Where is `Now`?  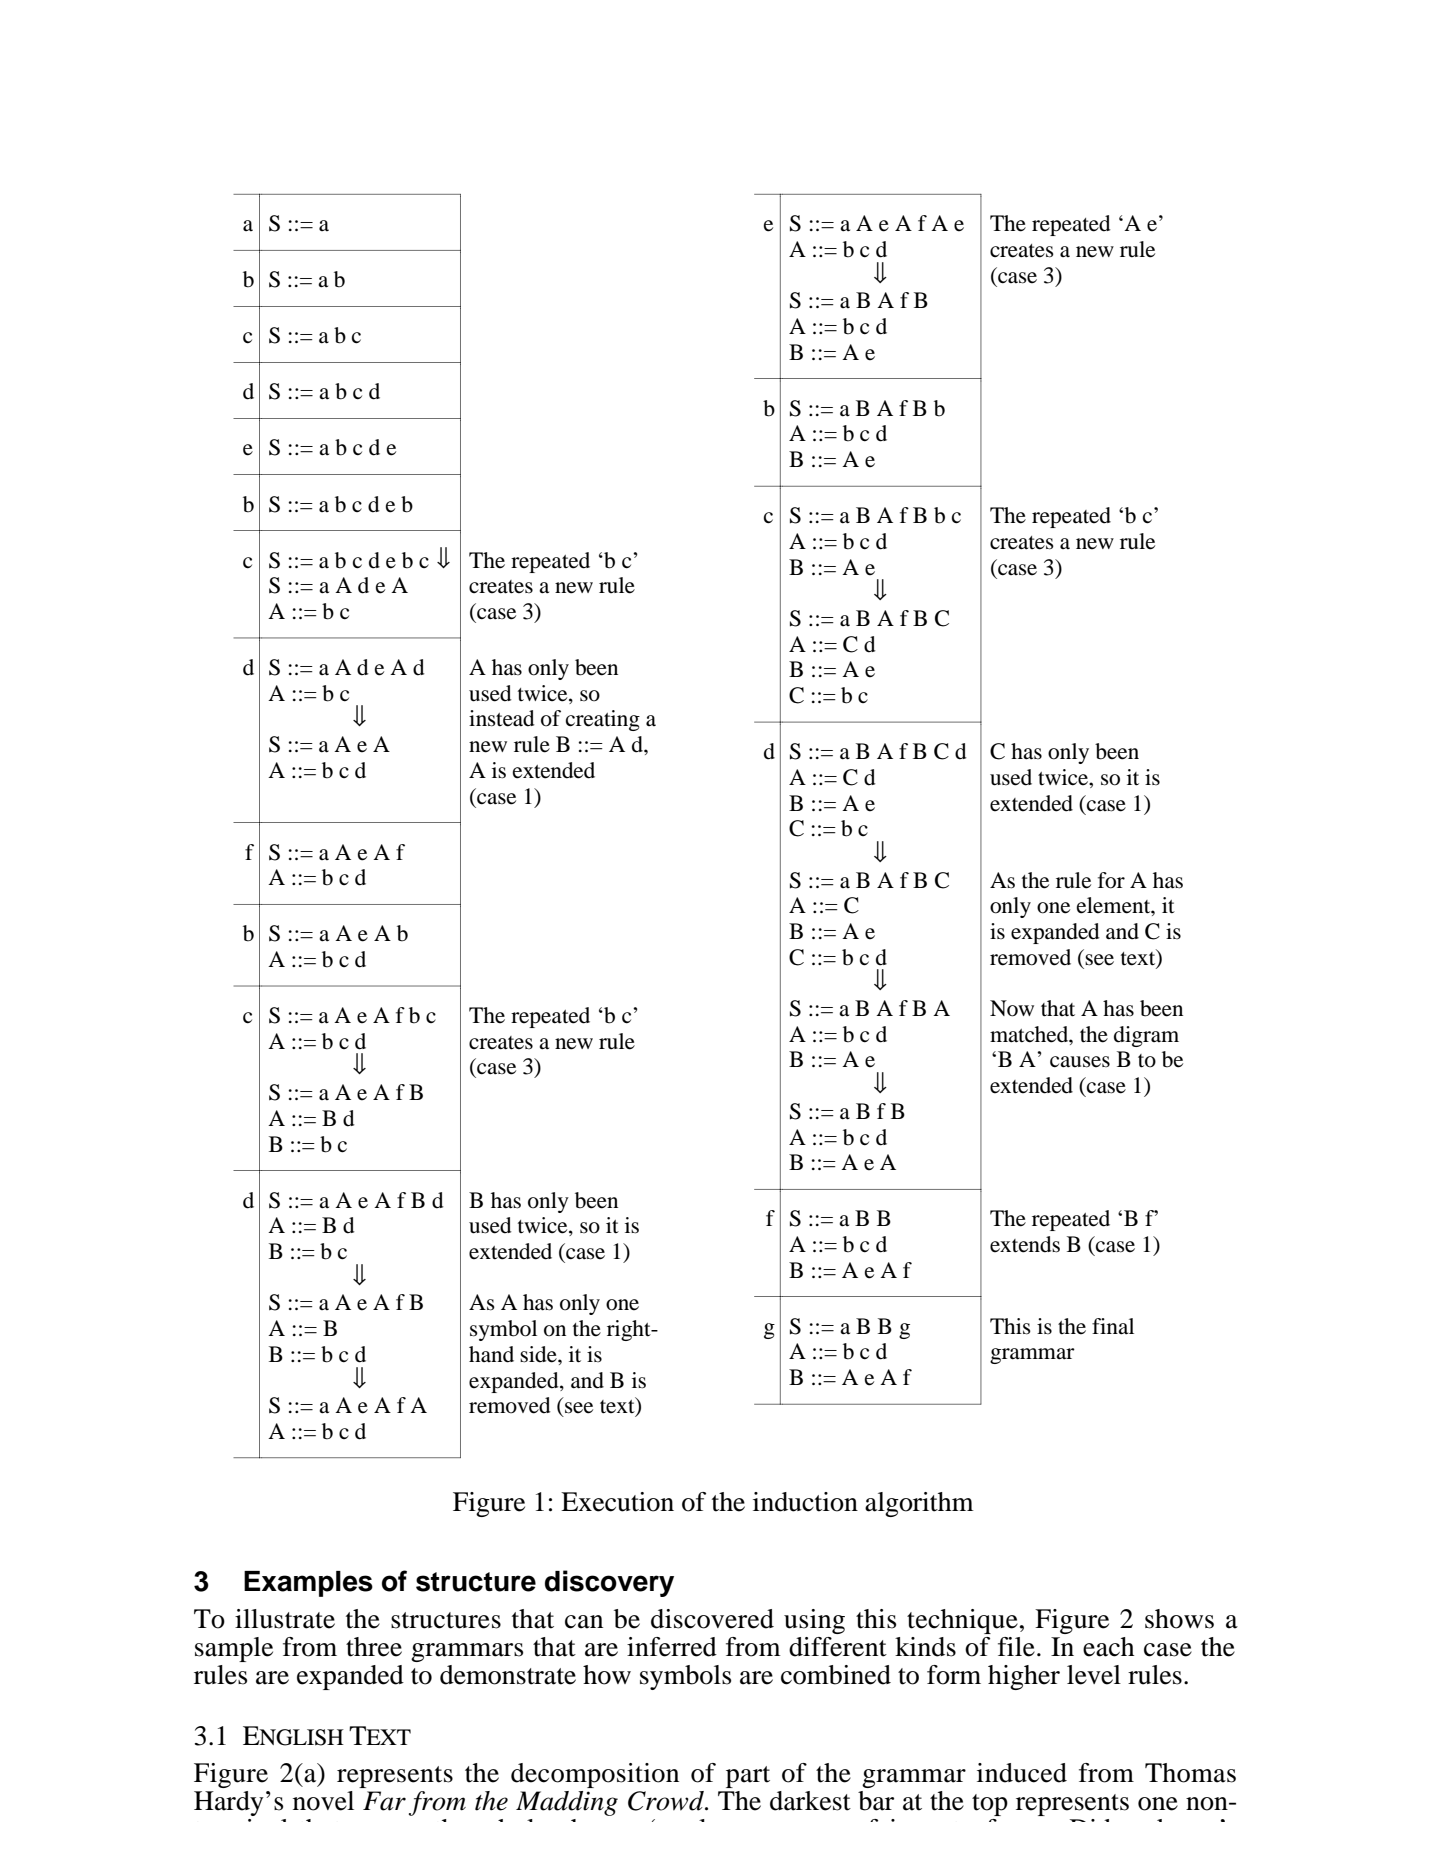
Now is located at coordinates (1012, 1008).
